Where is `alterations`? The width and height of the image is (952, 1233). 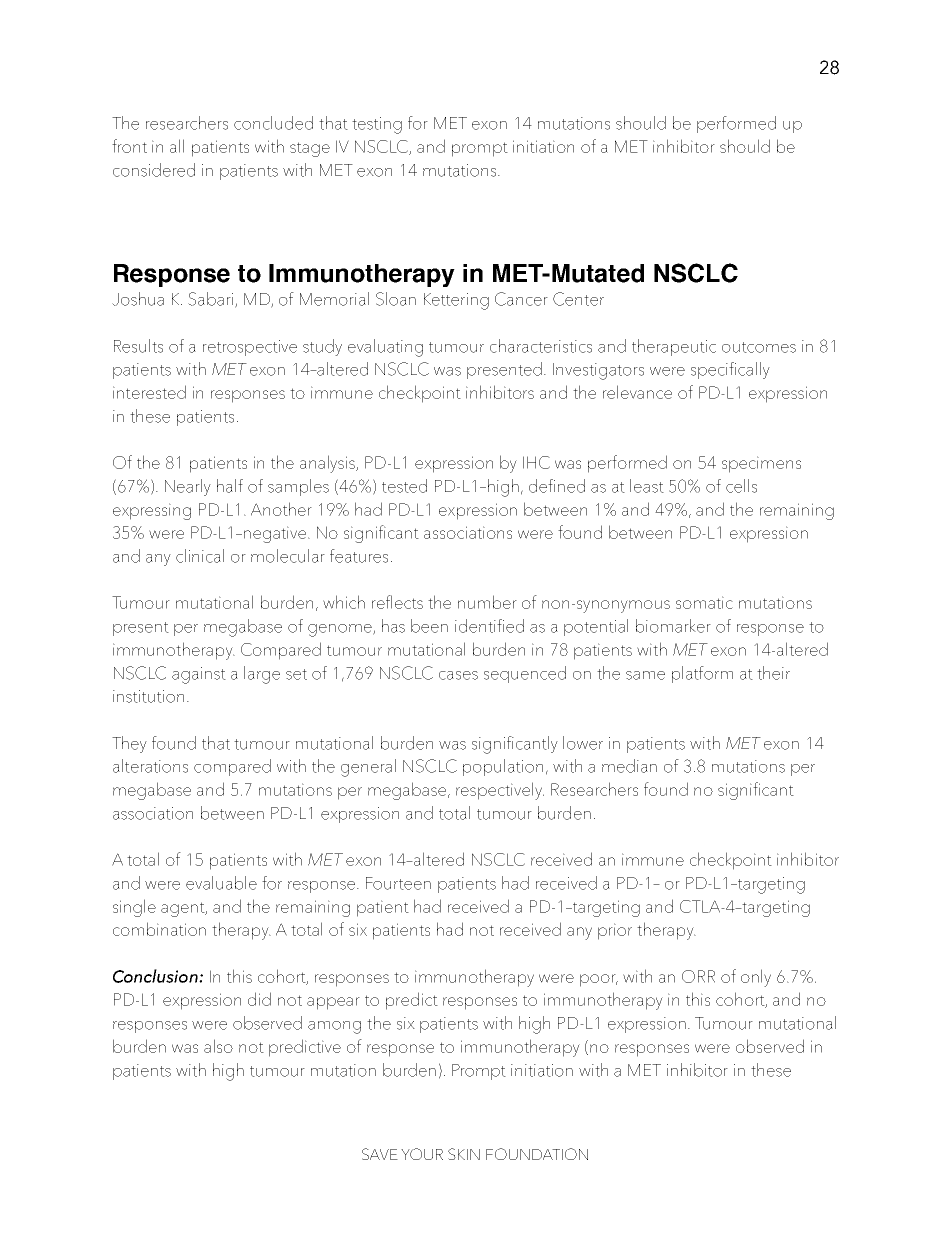
alterations is located at coordinates (150, 766).
